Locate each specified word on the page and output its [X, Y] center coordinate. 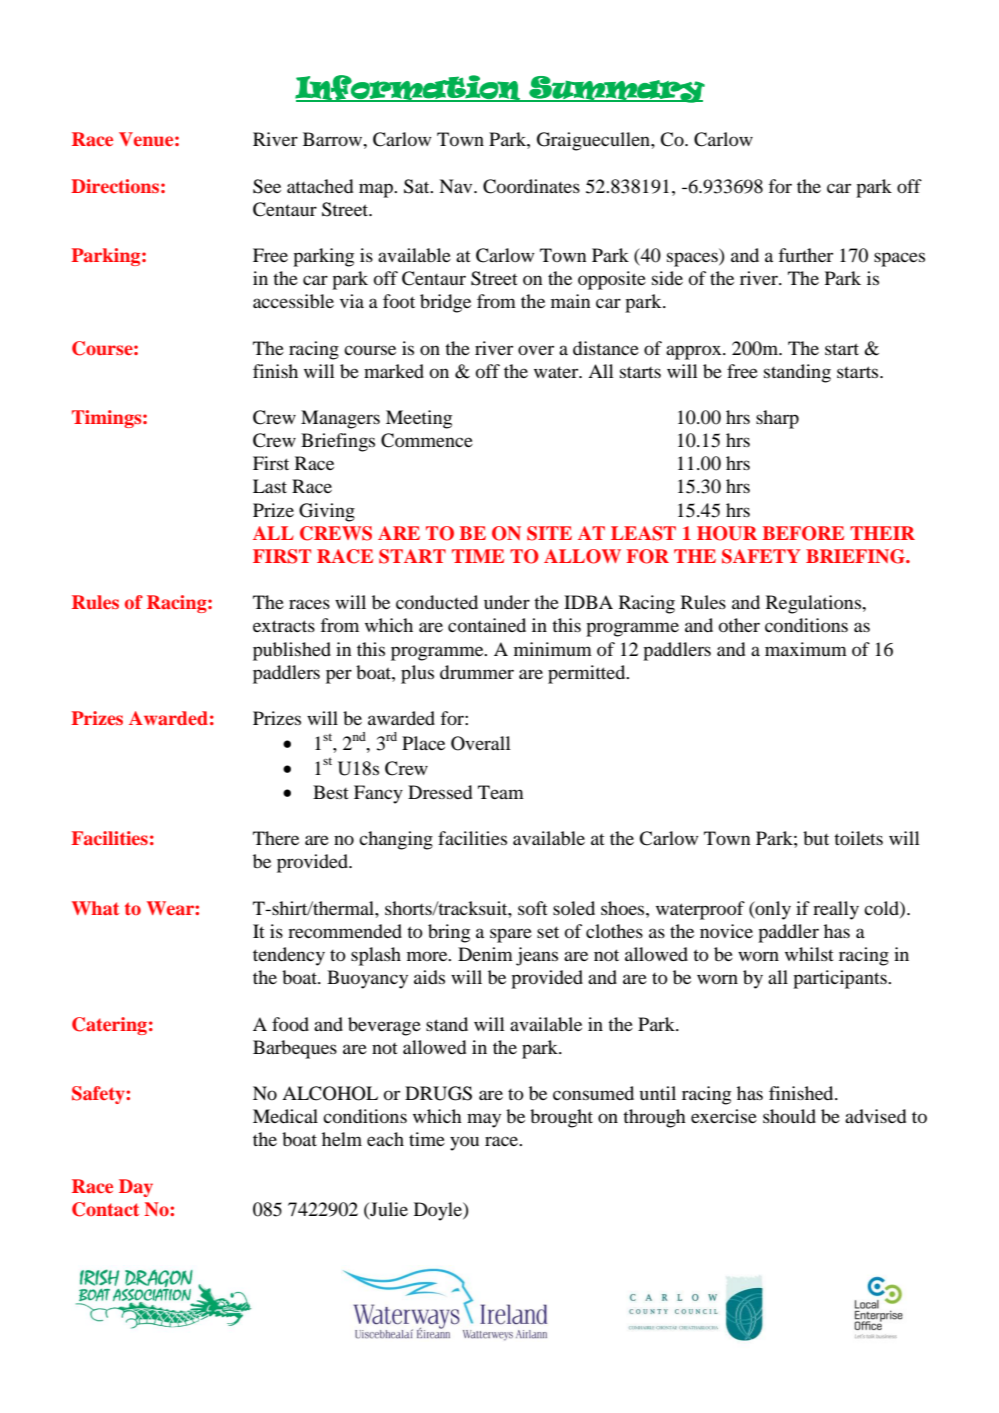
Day [136, 1188]
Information [408, 88]
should [789, 1116]
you [464, 1143]
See [267, 186]
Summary [616, 89]
